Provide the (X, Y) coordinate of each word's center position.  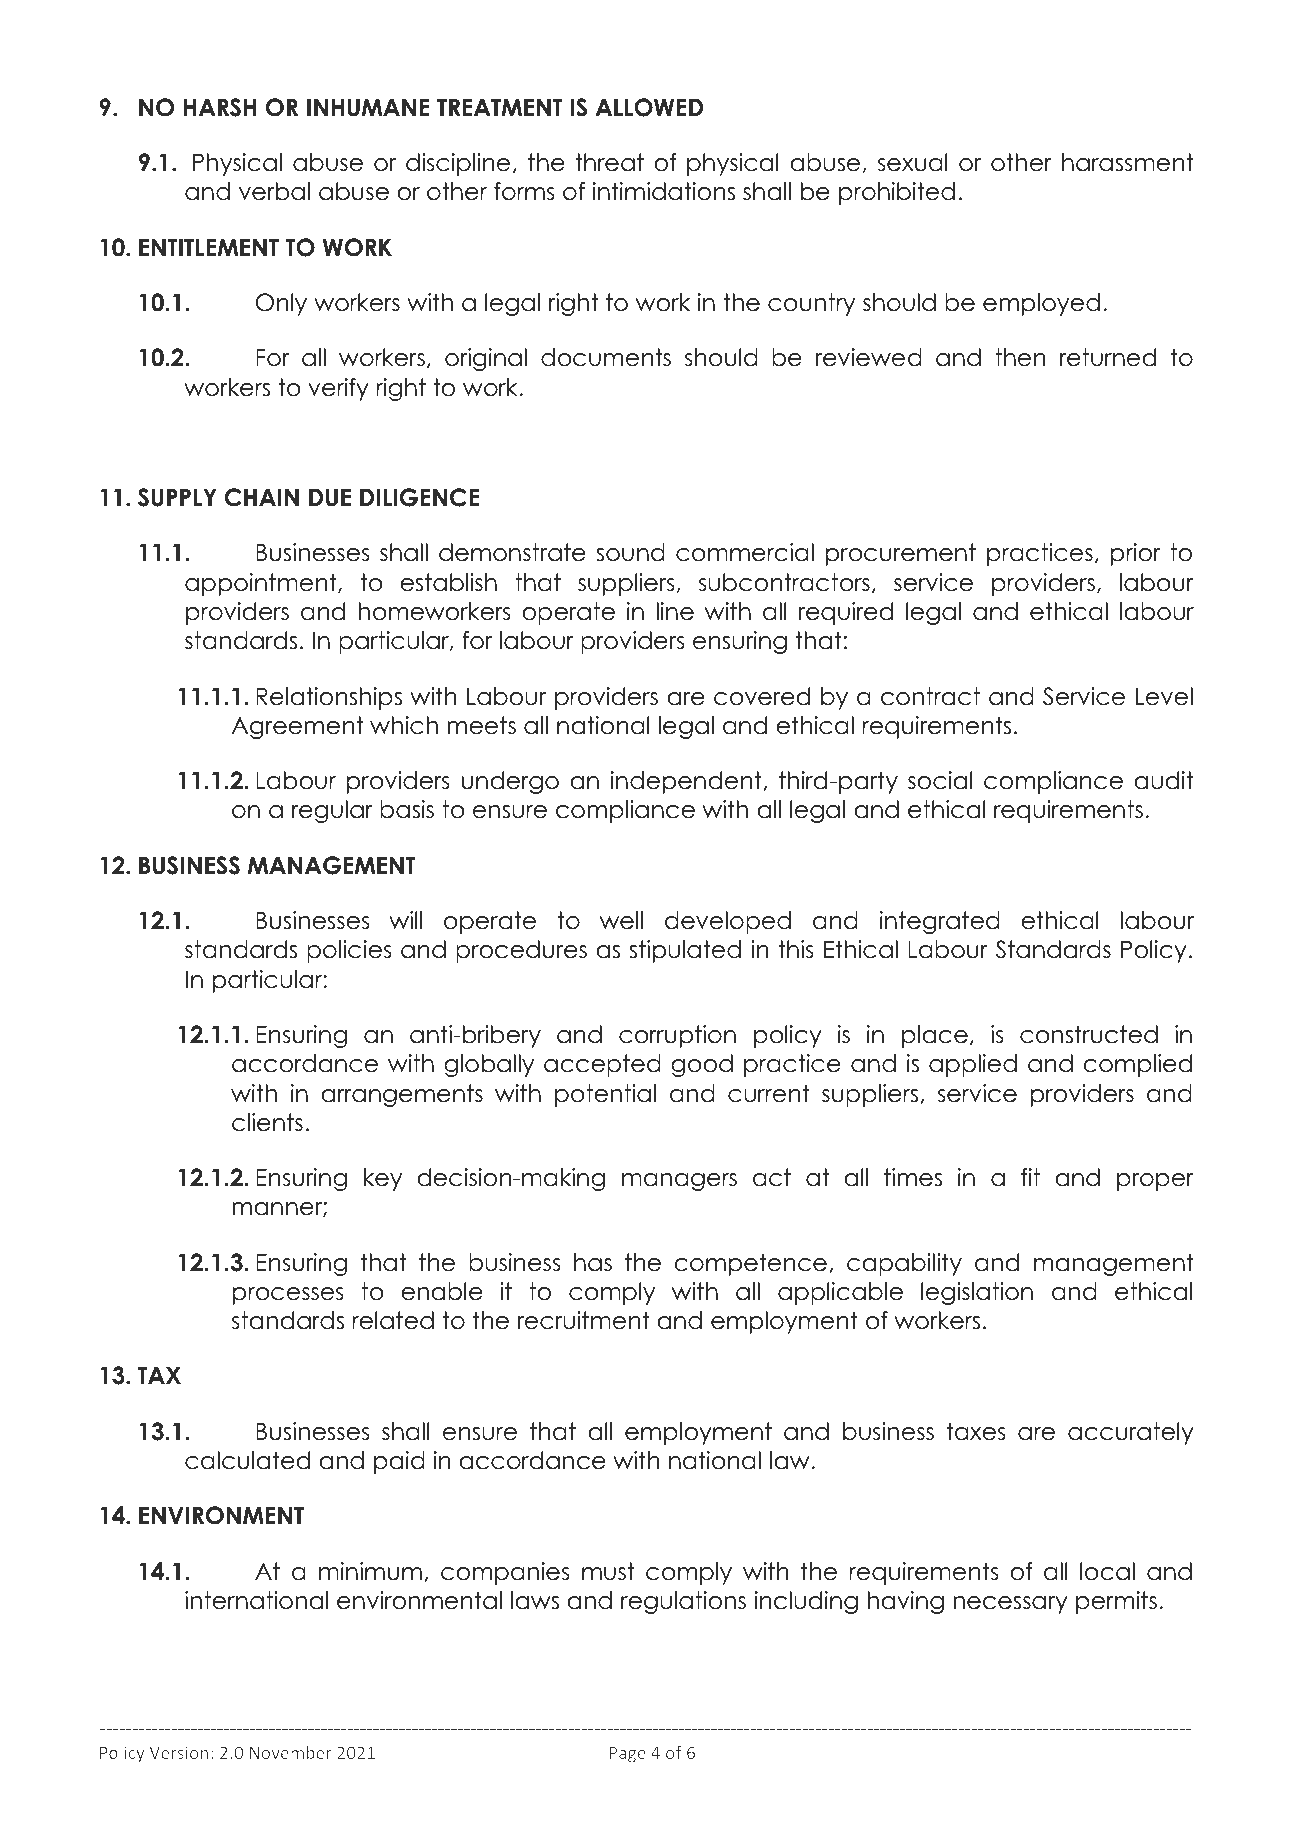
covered (762, 696)
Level (1164, 696)
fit (1030, 1177)
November (291, 1752)
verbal (274, 191)
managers (679, 1182)
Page (628, 1755)
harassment (1127, 162)
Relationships (329, 698)
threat (610, 162)
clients (267, 1122)
